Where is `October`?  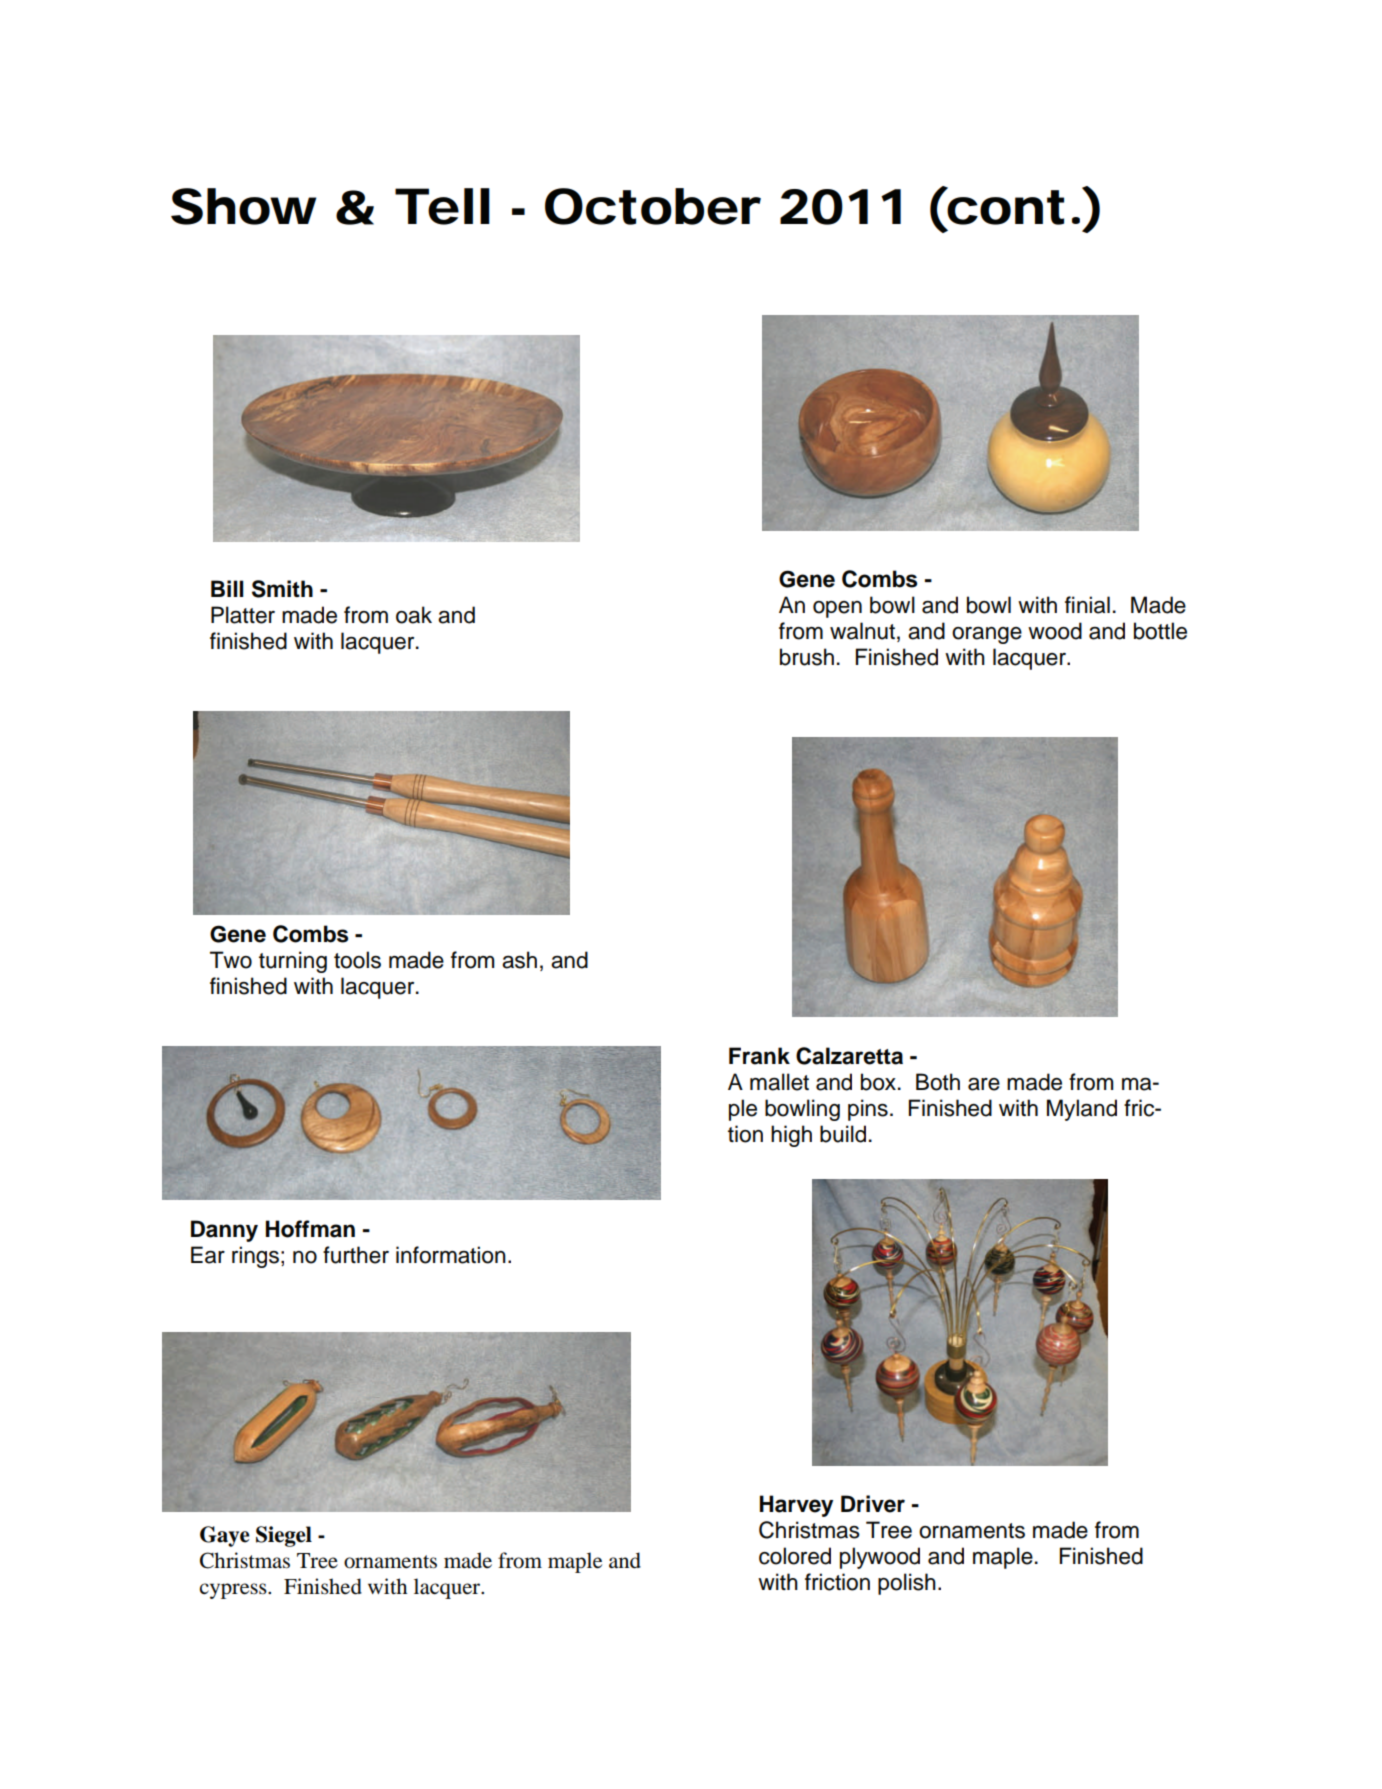 October is located at coordinates (653, 206).
